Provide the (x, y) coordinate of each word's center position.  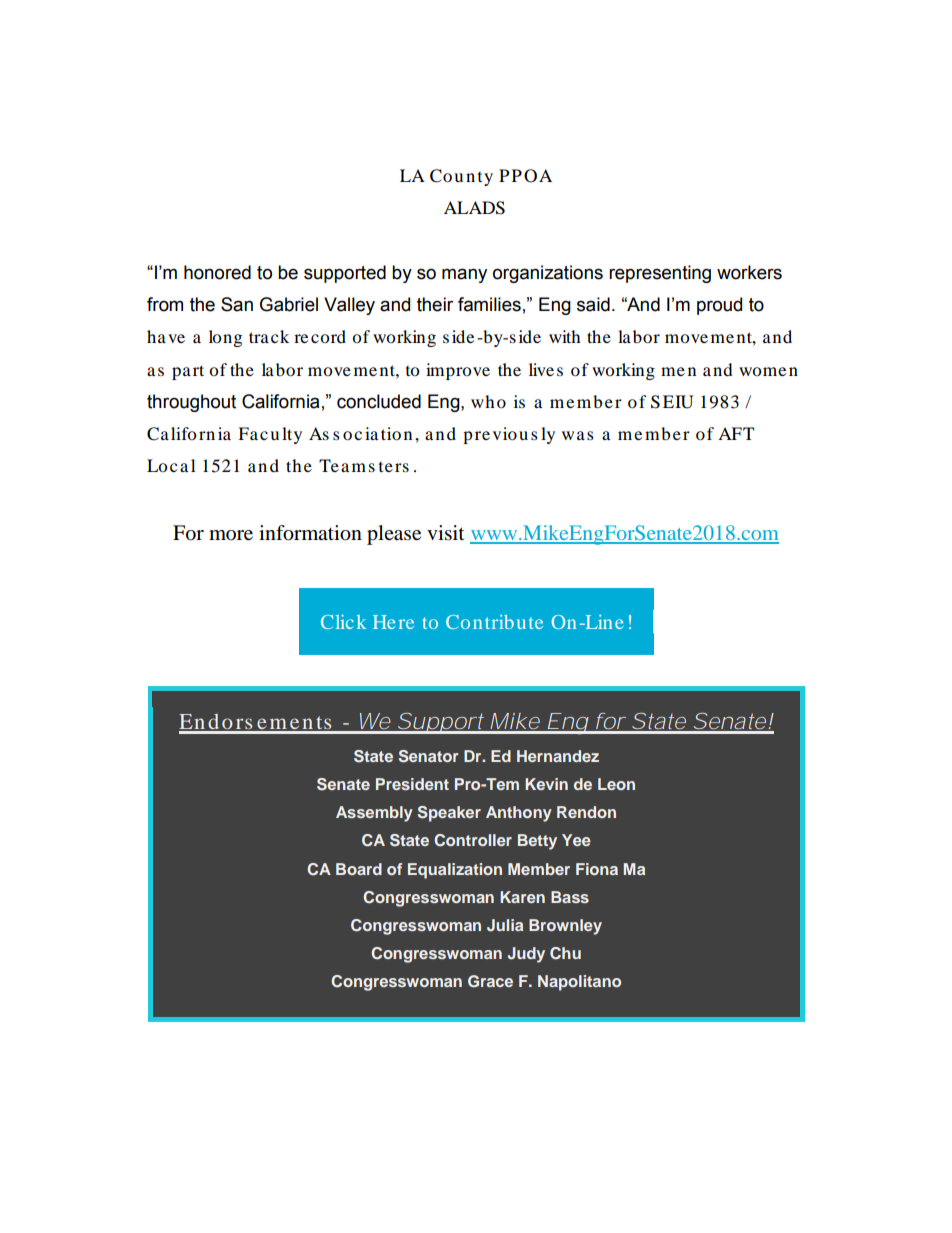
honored (217, 272)
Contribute (494, 622)
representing (660, 274)
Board (359, 869)
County (461, 177)
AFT (736, 433)
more (231, 535)
